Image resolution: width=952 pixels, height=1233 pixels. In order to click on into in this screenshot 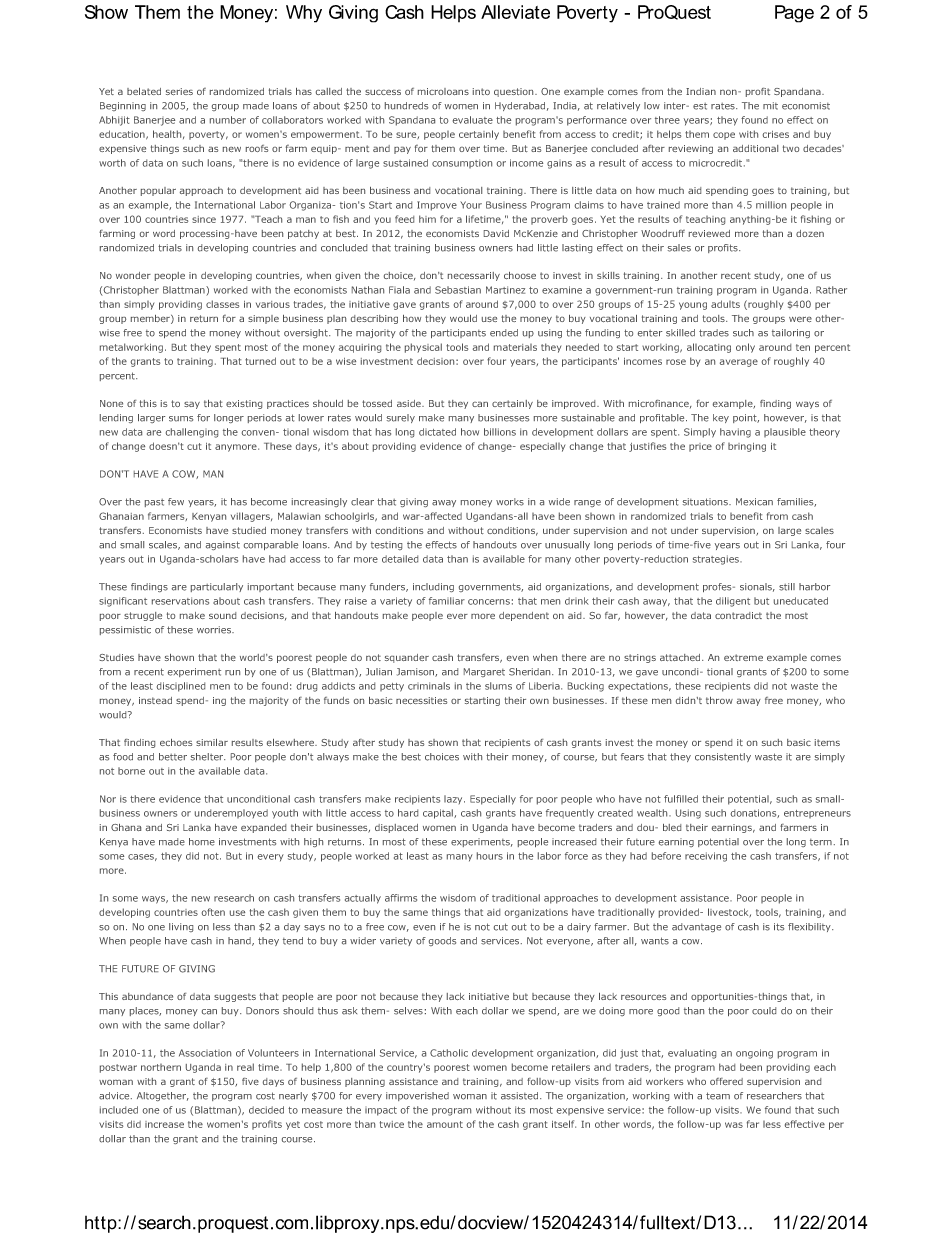, I will do `click(481, 91)`.
